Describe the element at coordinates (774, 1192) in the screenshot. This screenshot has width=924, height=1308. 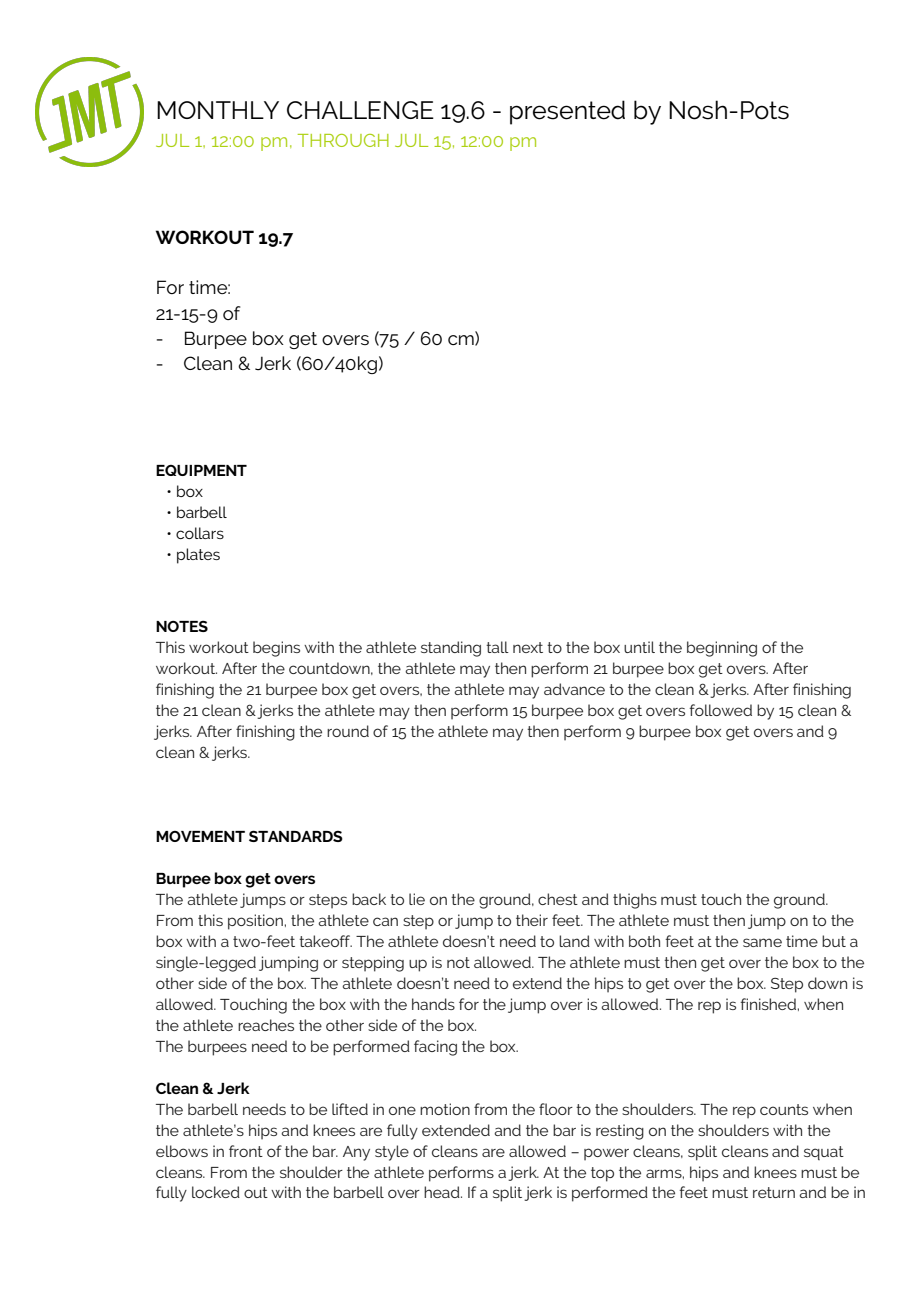
I see `return` at that location.
